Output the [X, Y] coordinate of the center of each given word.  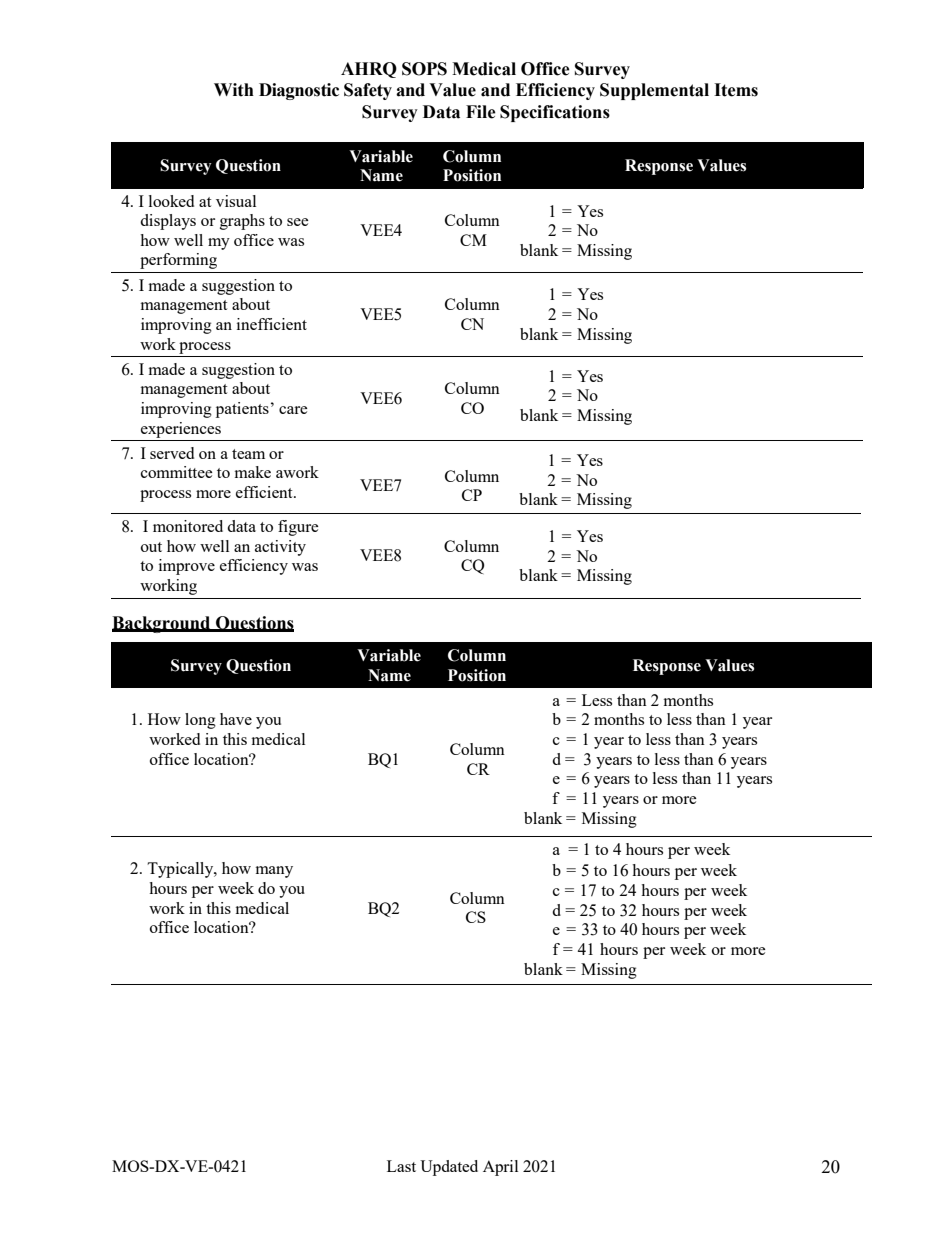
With [234, 90]
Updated [449, 1168]
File [481, 112]
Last [401, 1166]
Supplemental [654, 91]
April [500, 1168]
